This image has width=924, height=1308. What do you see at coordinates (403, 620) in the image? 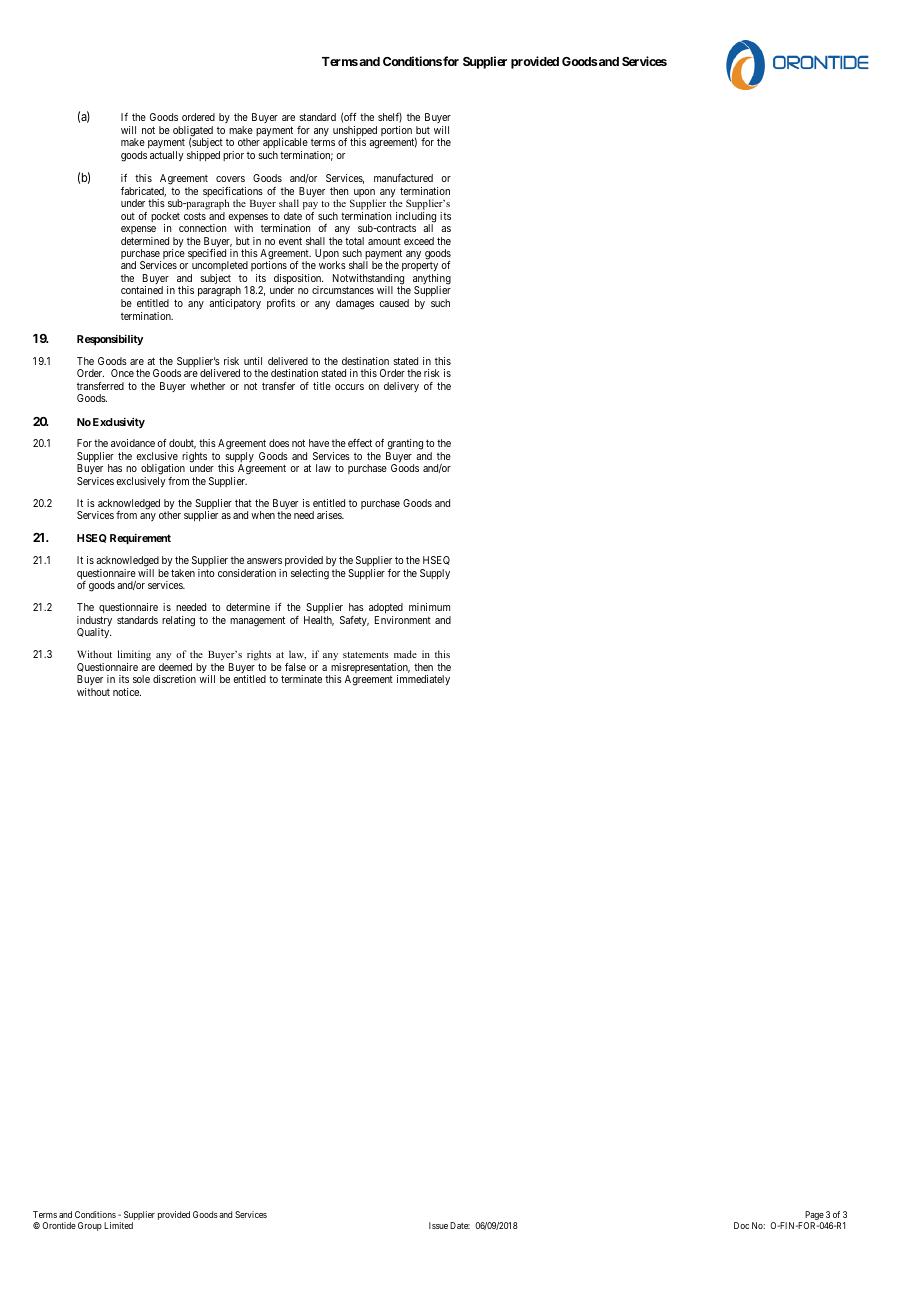
I see `Environment` at bounding box center [403, 620].
